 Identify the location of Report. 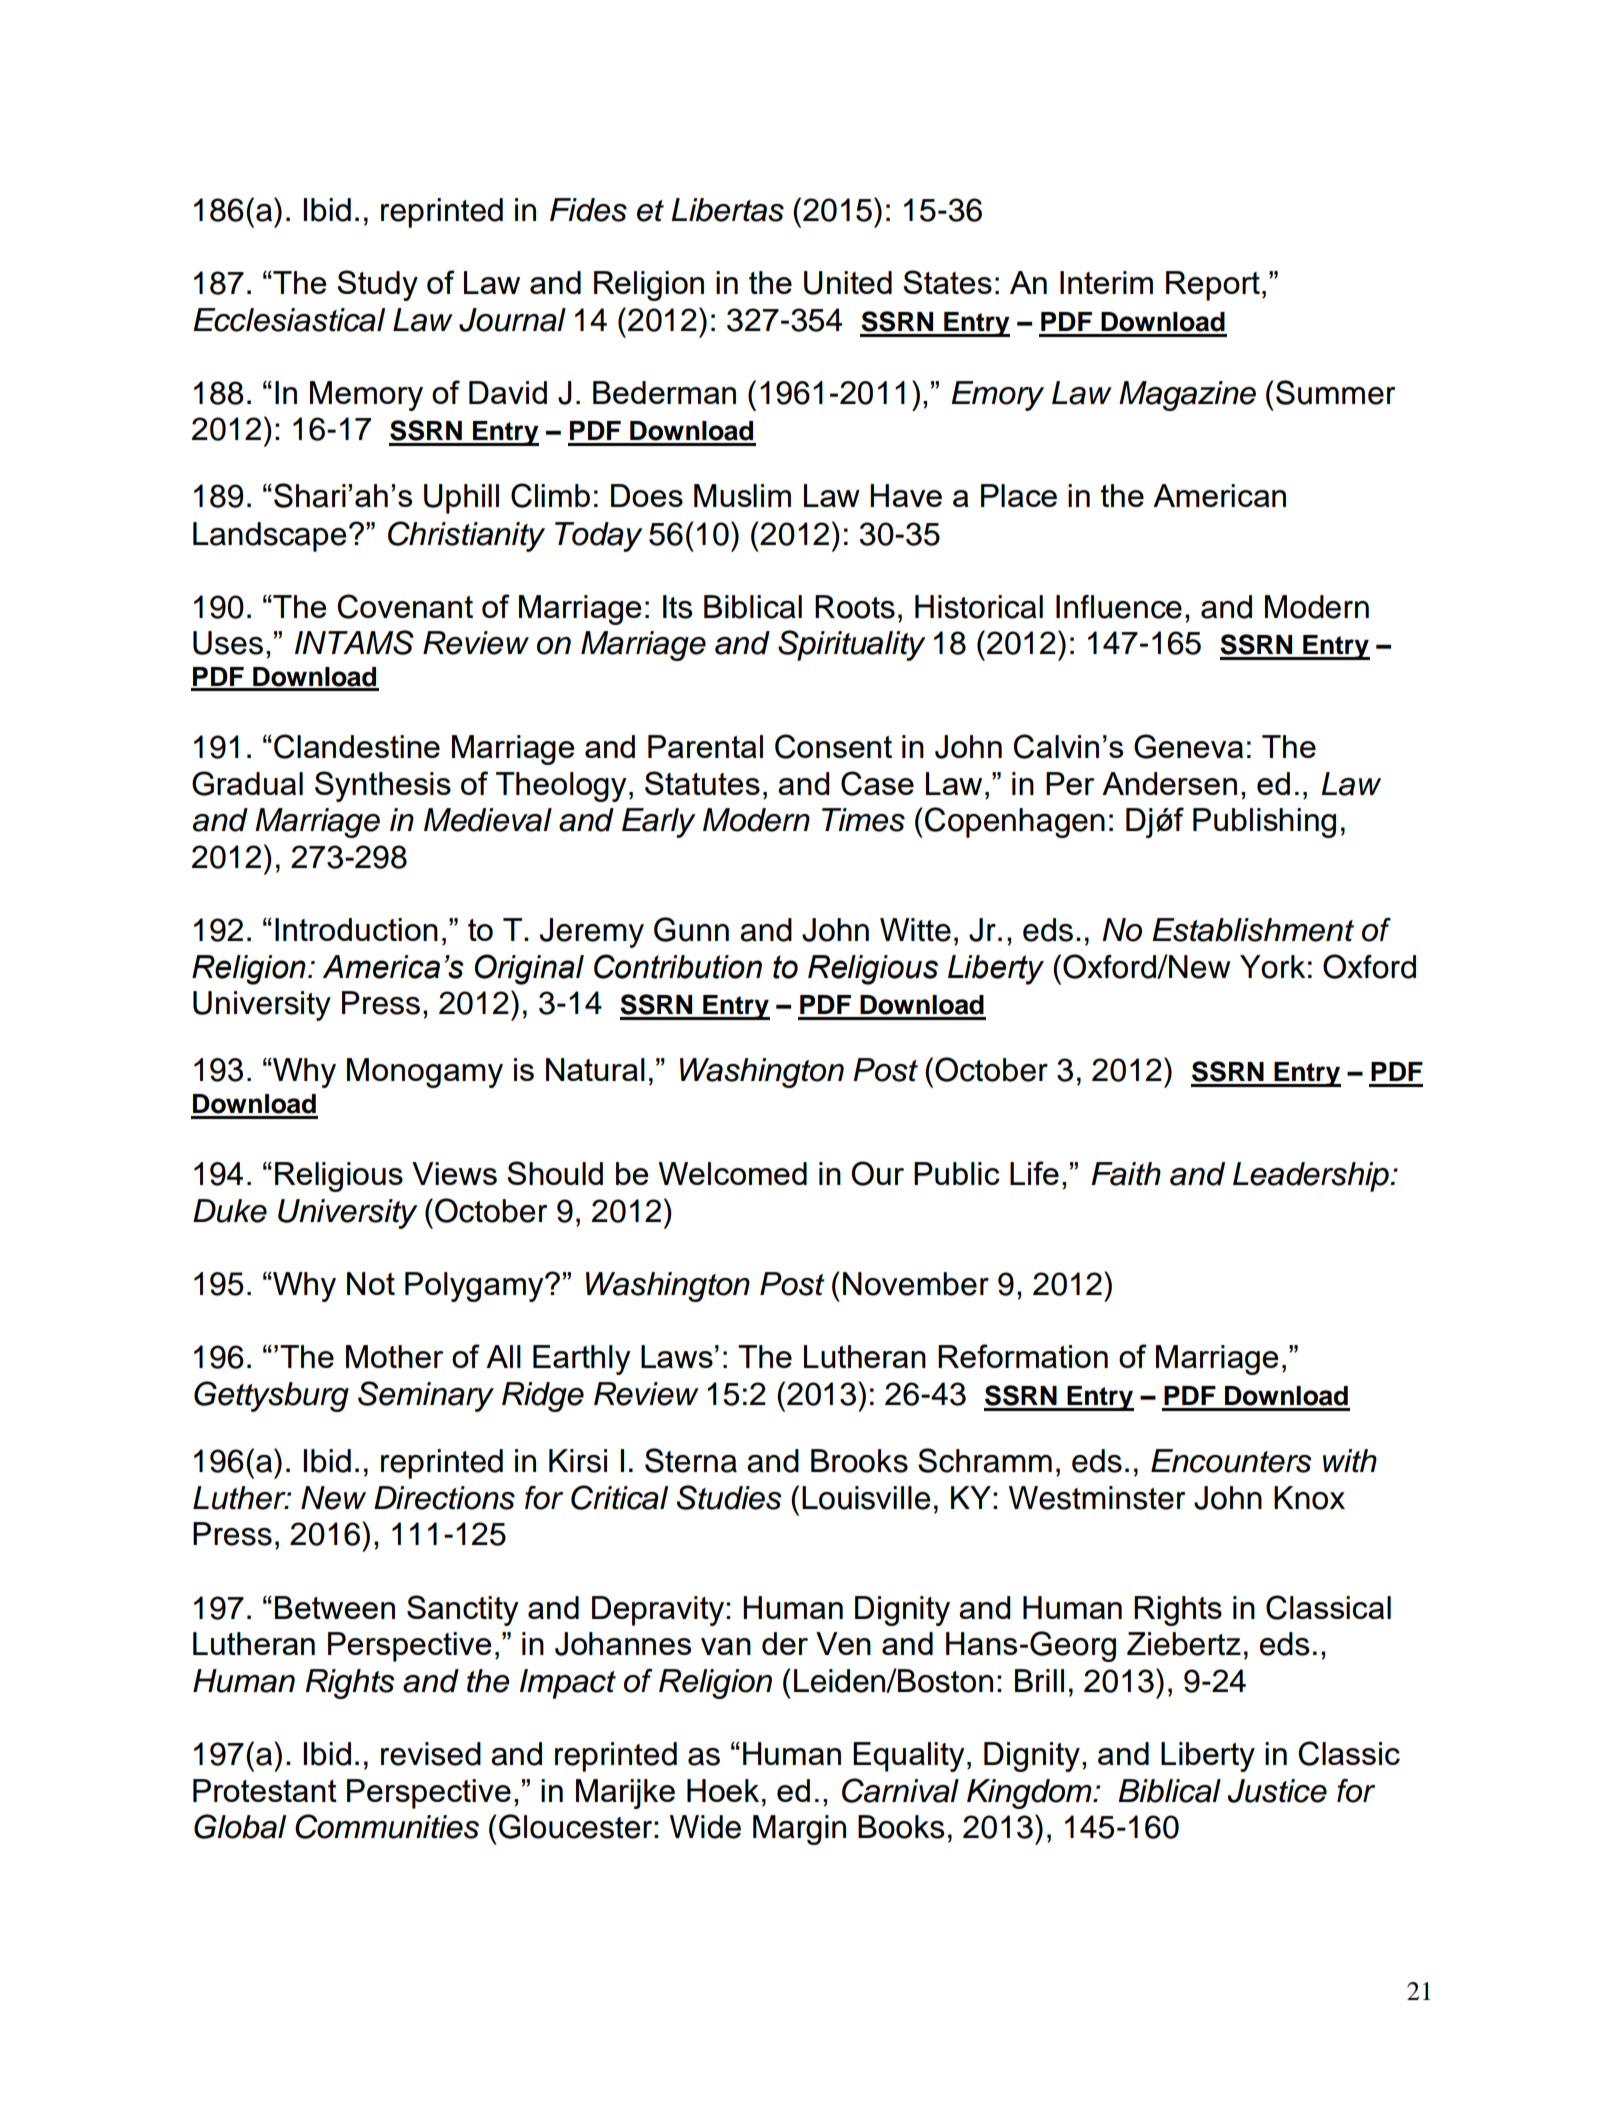
(1213, 286).
